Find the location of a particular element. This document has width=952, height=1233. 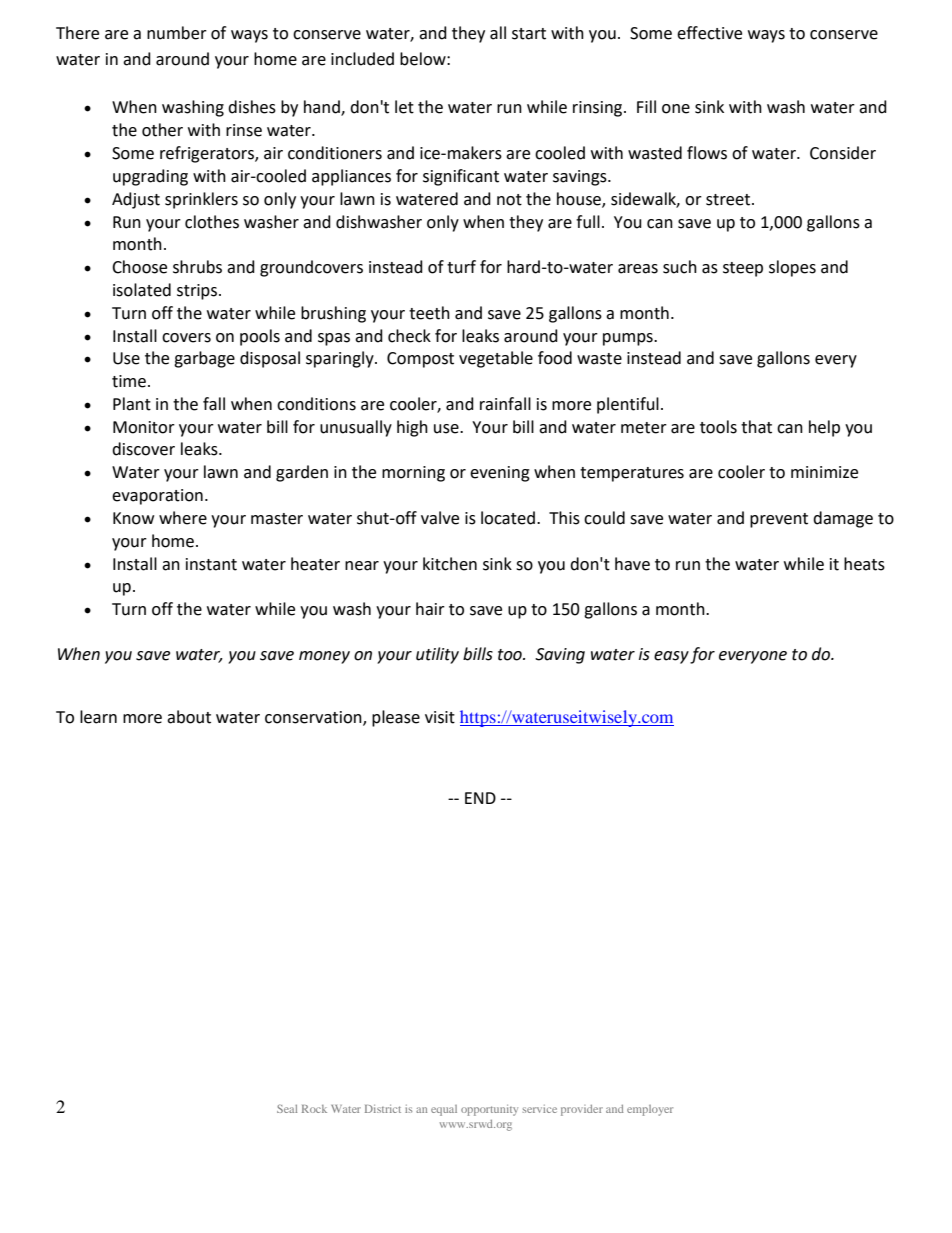

effective is located at coordinates (709, 33).
